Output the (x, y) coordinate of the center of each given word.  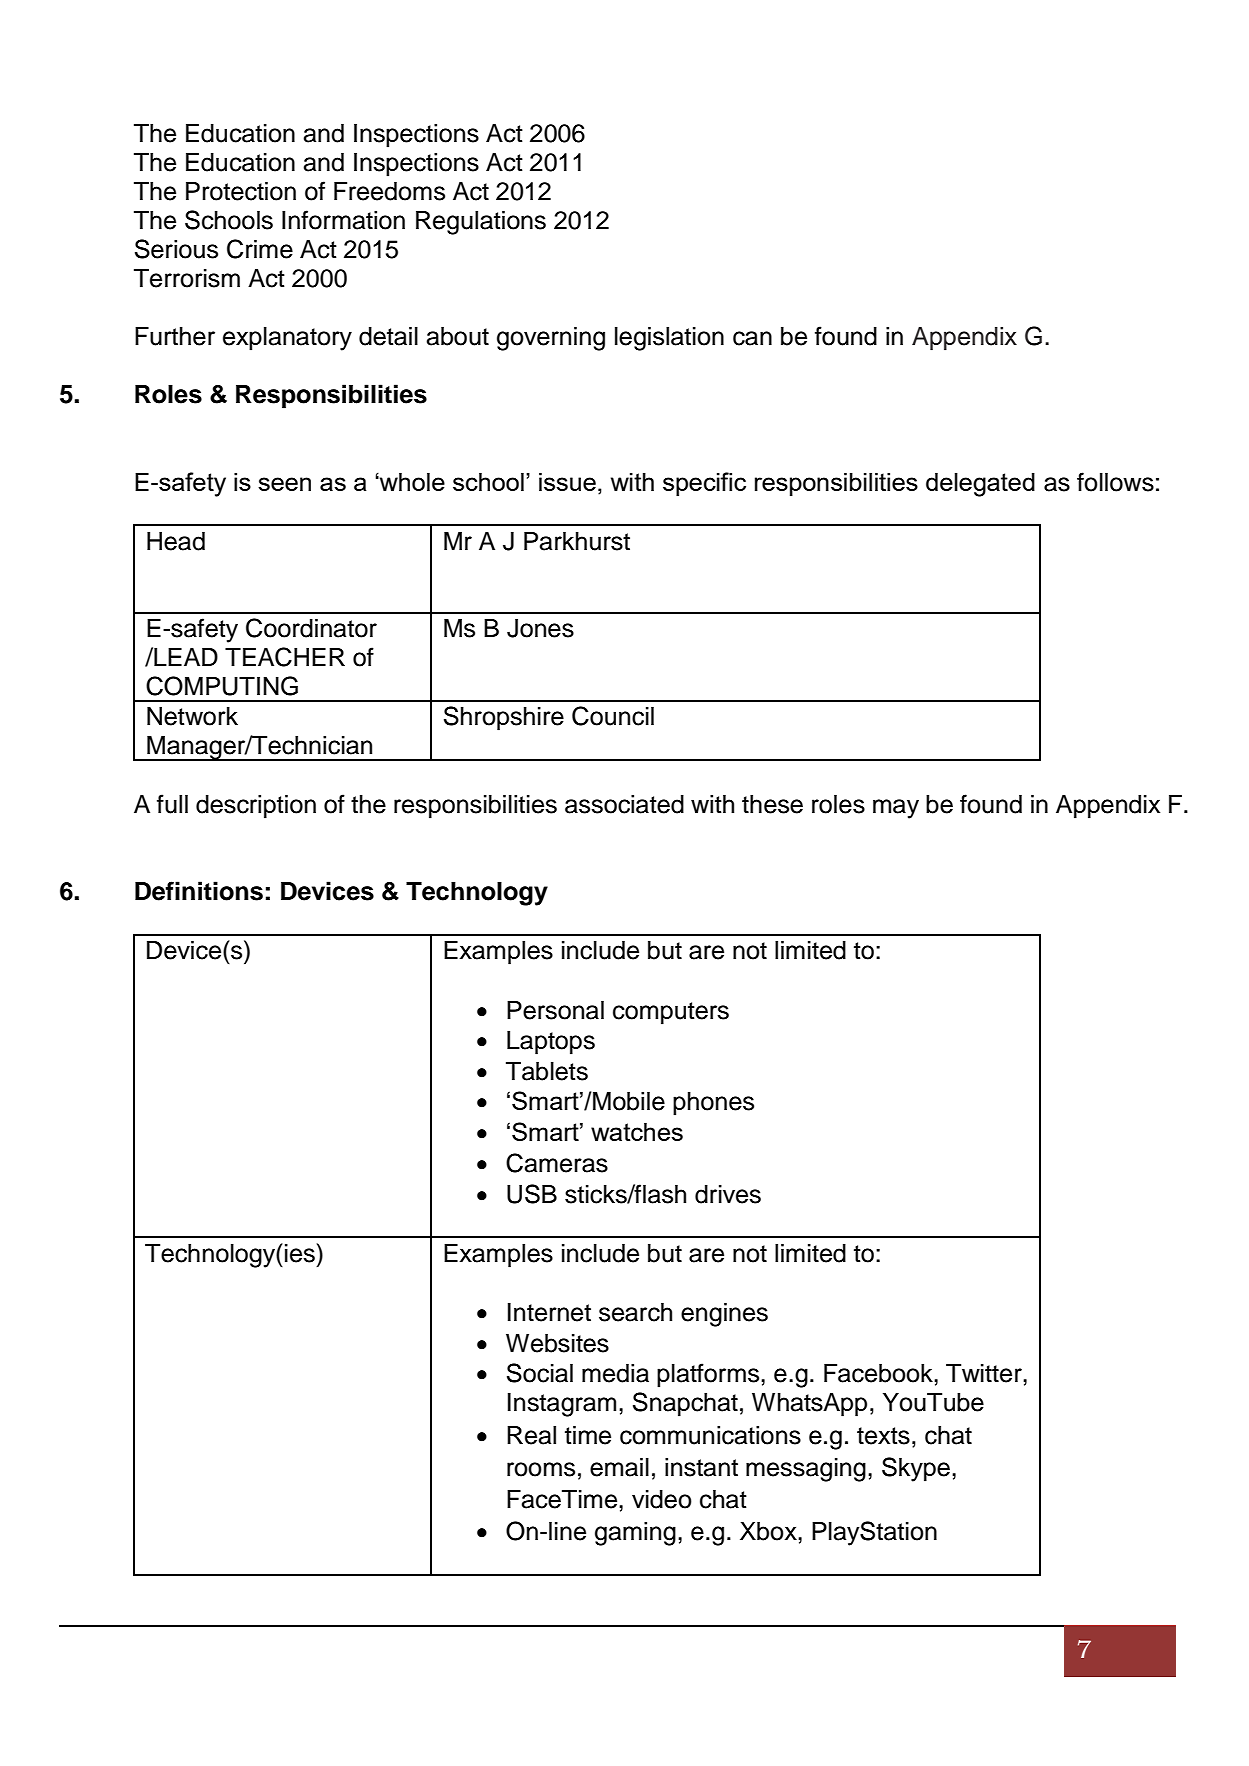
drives (728, 1194)
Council (613, 716)
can (752, 338)
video (662, 1499)
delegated (980, 485)
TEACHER (285, 657)
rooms (541, 1469)
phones (713, 1104)
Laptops (551, 1043)
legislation (669, 339)
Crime (260, 249)
